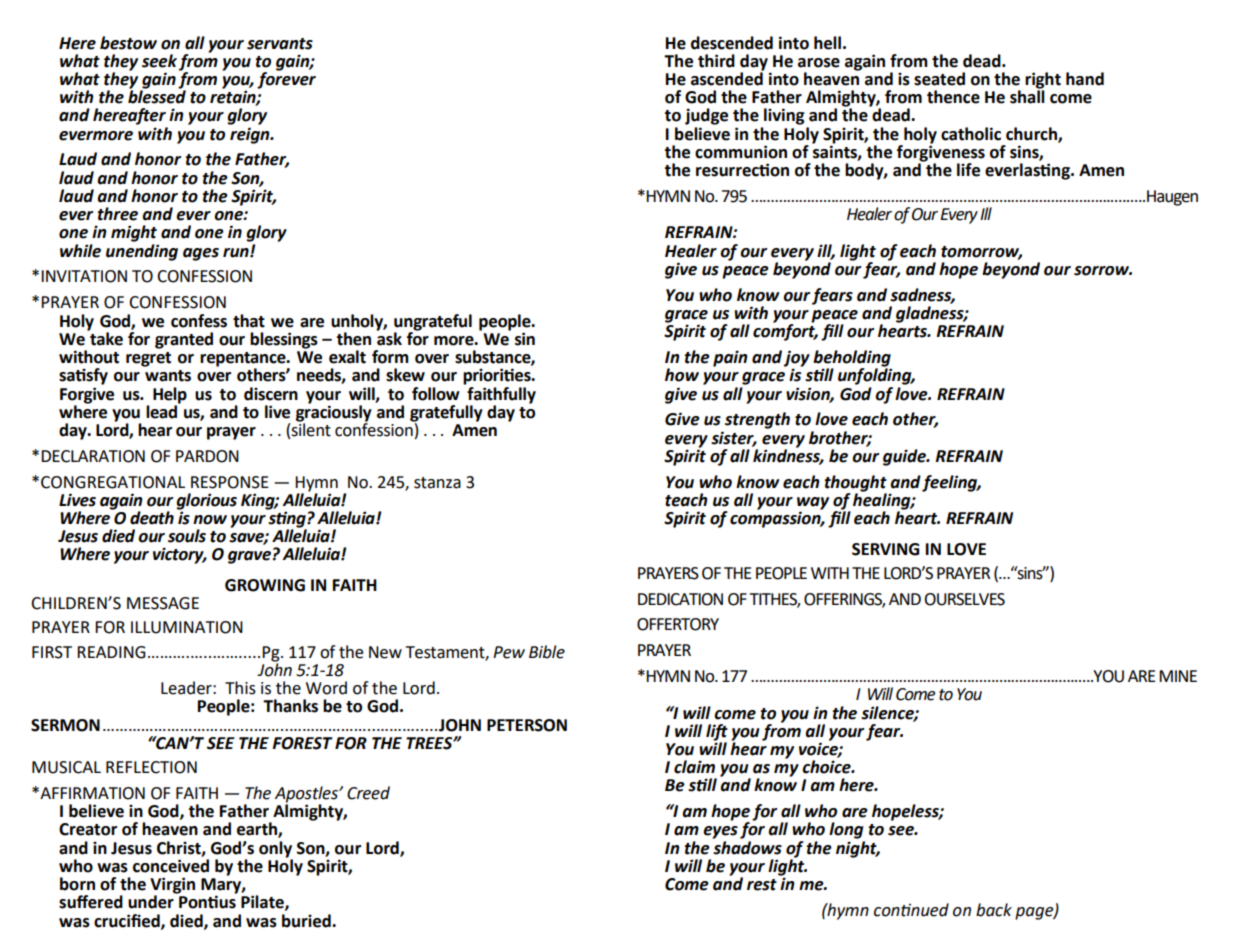 Image resolution: width=1233 pixels, height=952 pixels. Describe the element at coordinates (159, 61) in the page. I see `seek` at that location.
